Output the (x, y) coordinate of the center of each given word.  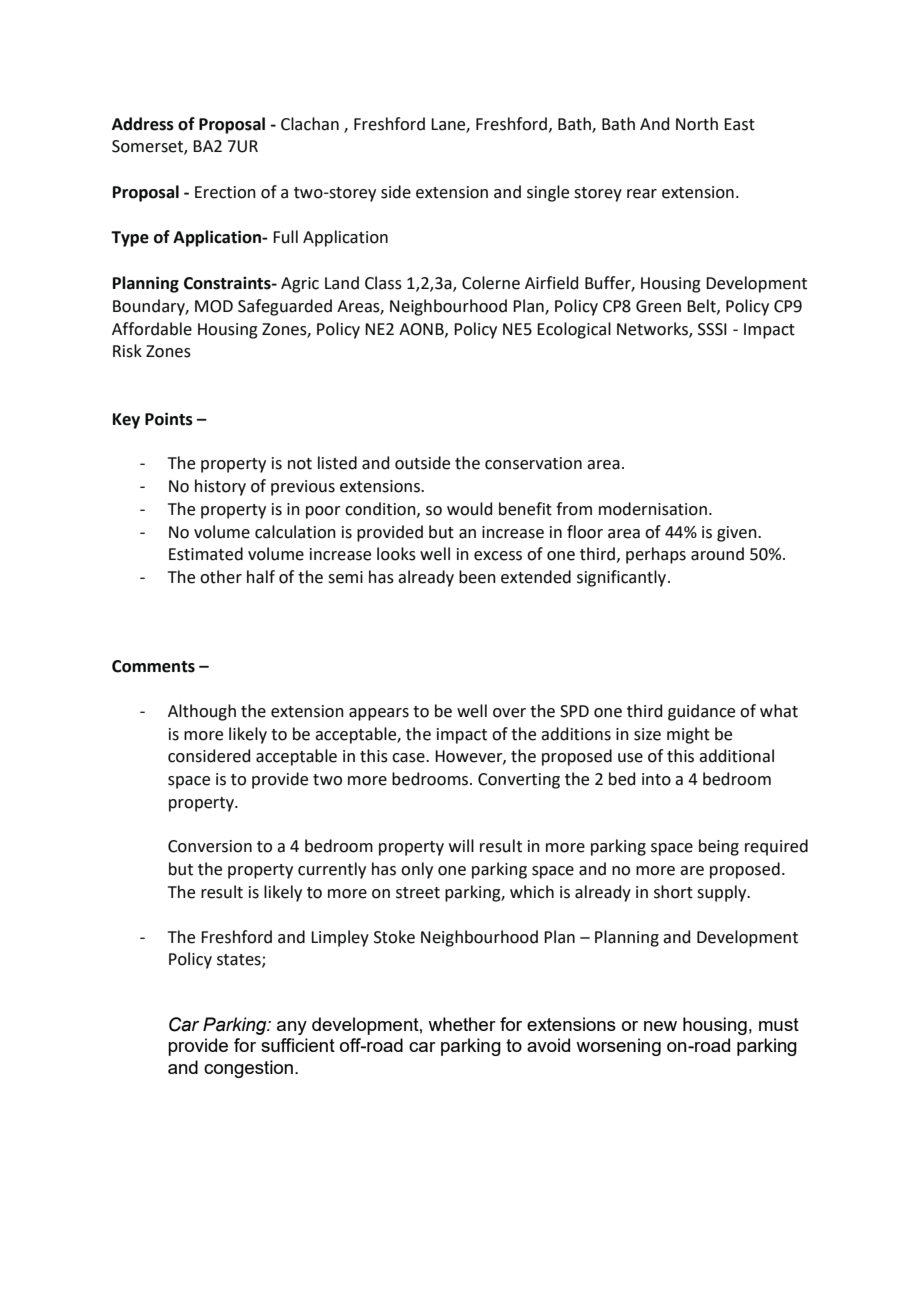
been (477, 577)
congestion (248, 1069)
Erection (225, 192)
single (548, 193)
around (717, 554)
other (221, 577)
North (697, 124)
